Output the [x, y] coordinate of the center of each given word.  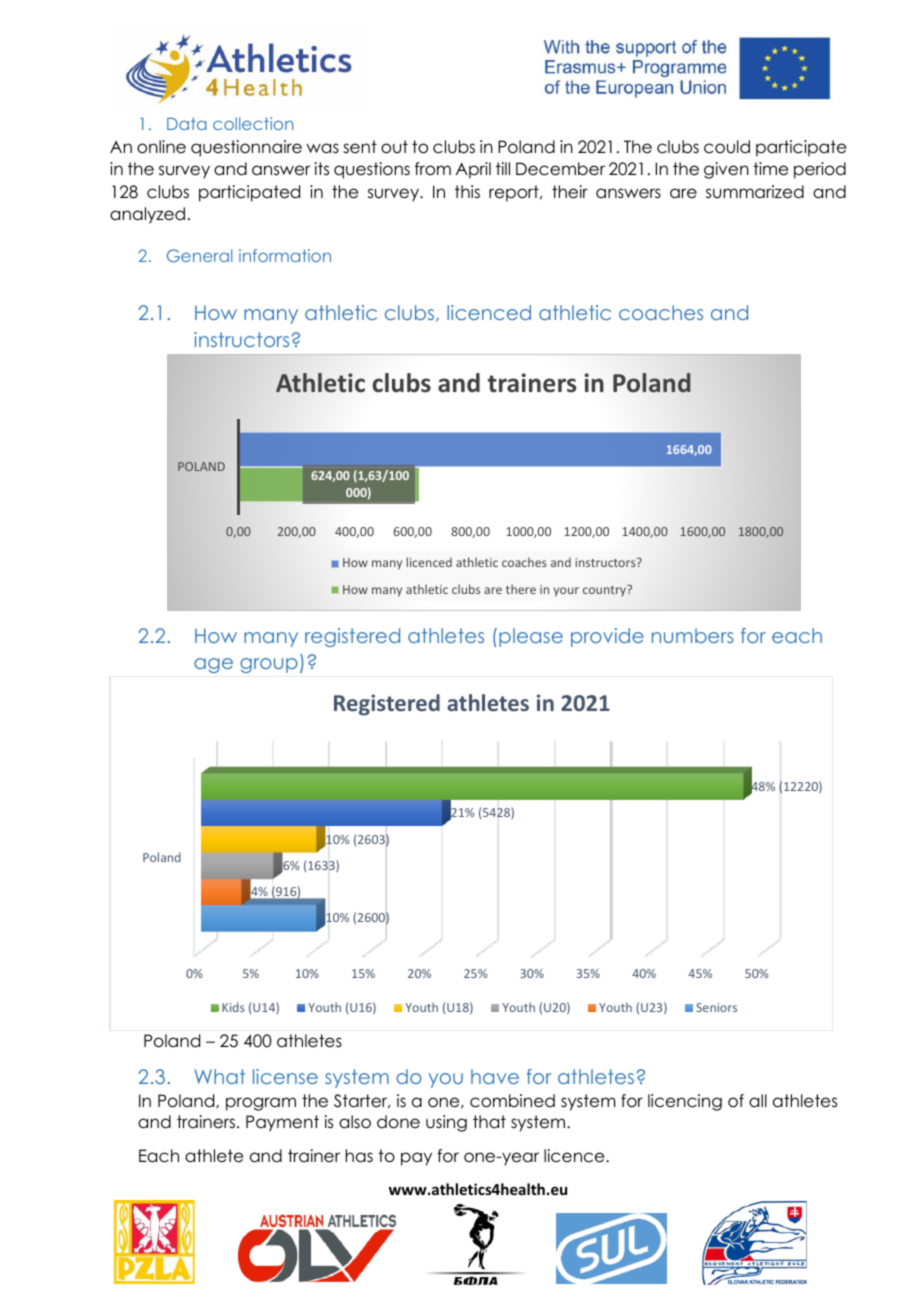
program [261, 1104]
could [727, 147]
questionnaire [246, 148]
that [489, 1122]
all [758, 1101]
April [473, 170]
